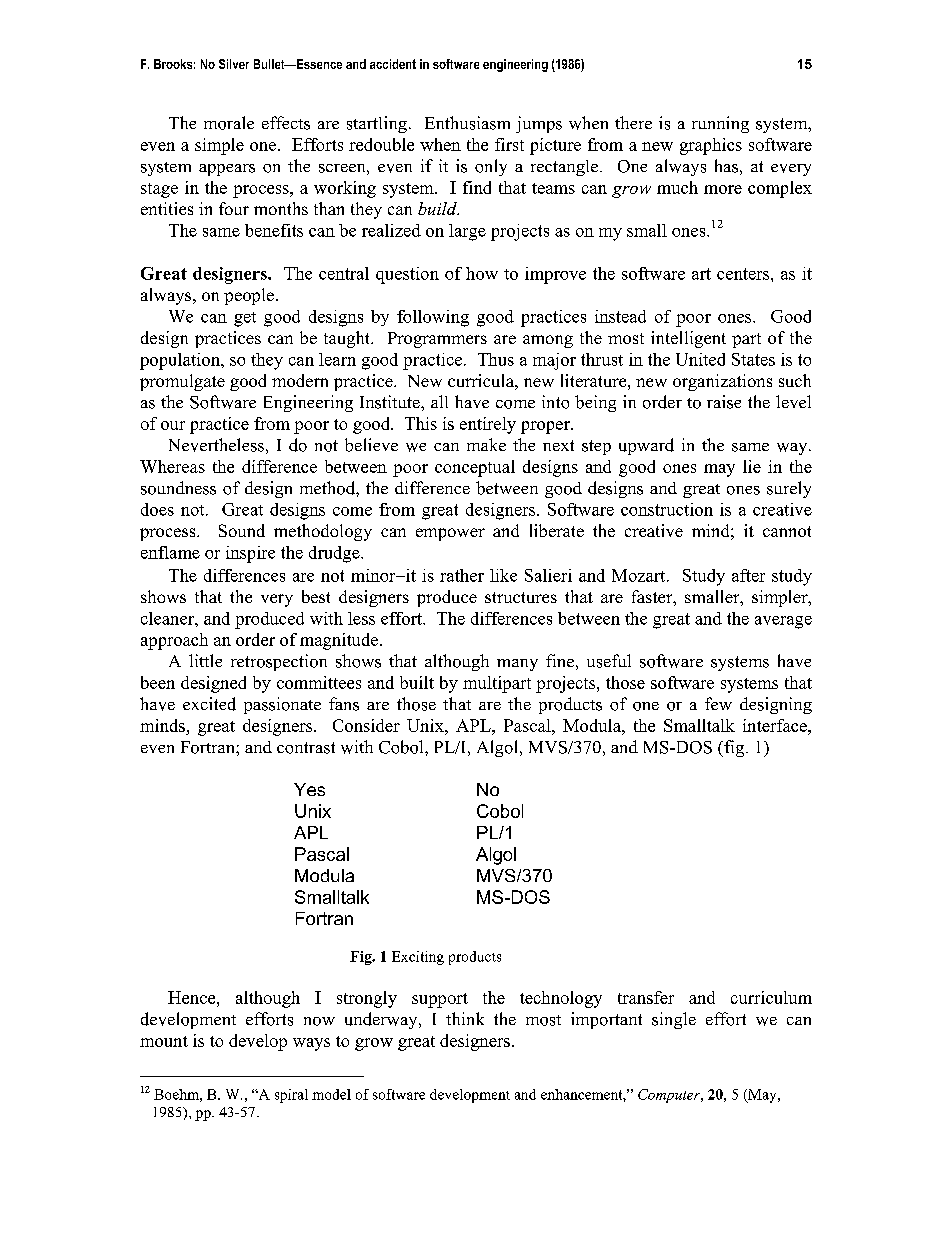  I want to click on inspire, so click(250, 554).
